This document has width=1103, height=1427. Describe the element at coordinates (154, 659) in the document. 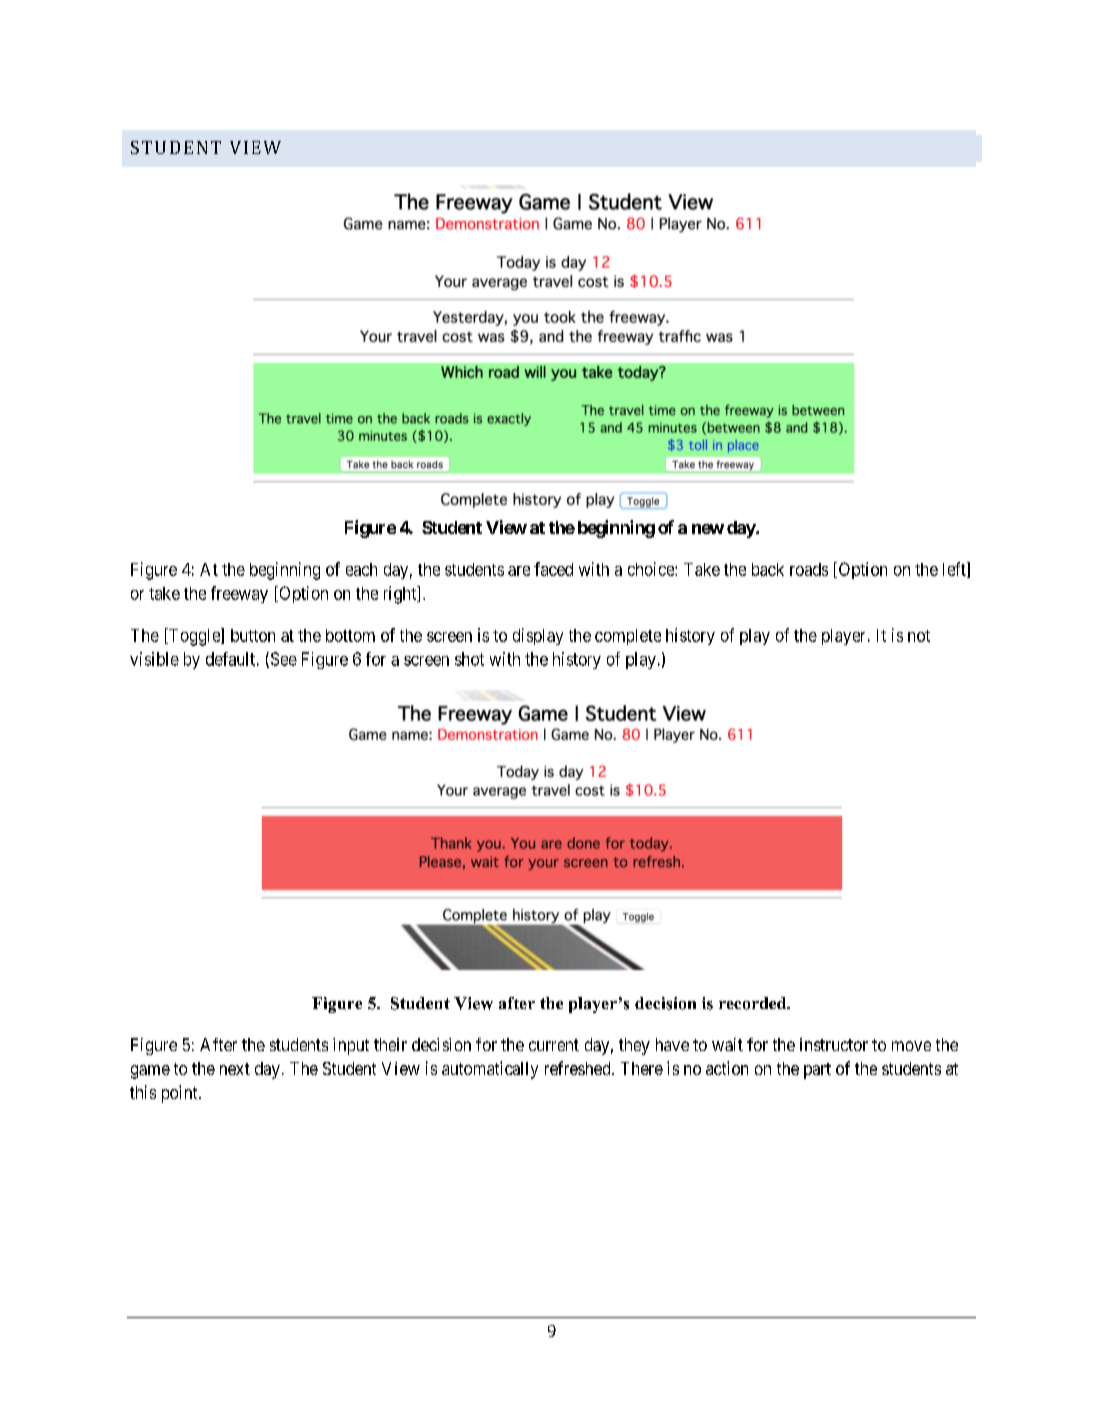

I see `visible` at that location.
